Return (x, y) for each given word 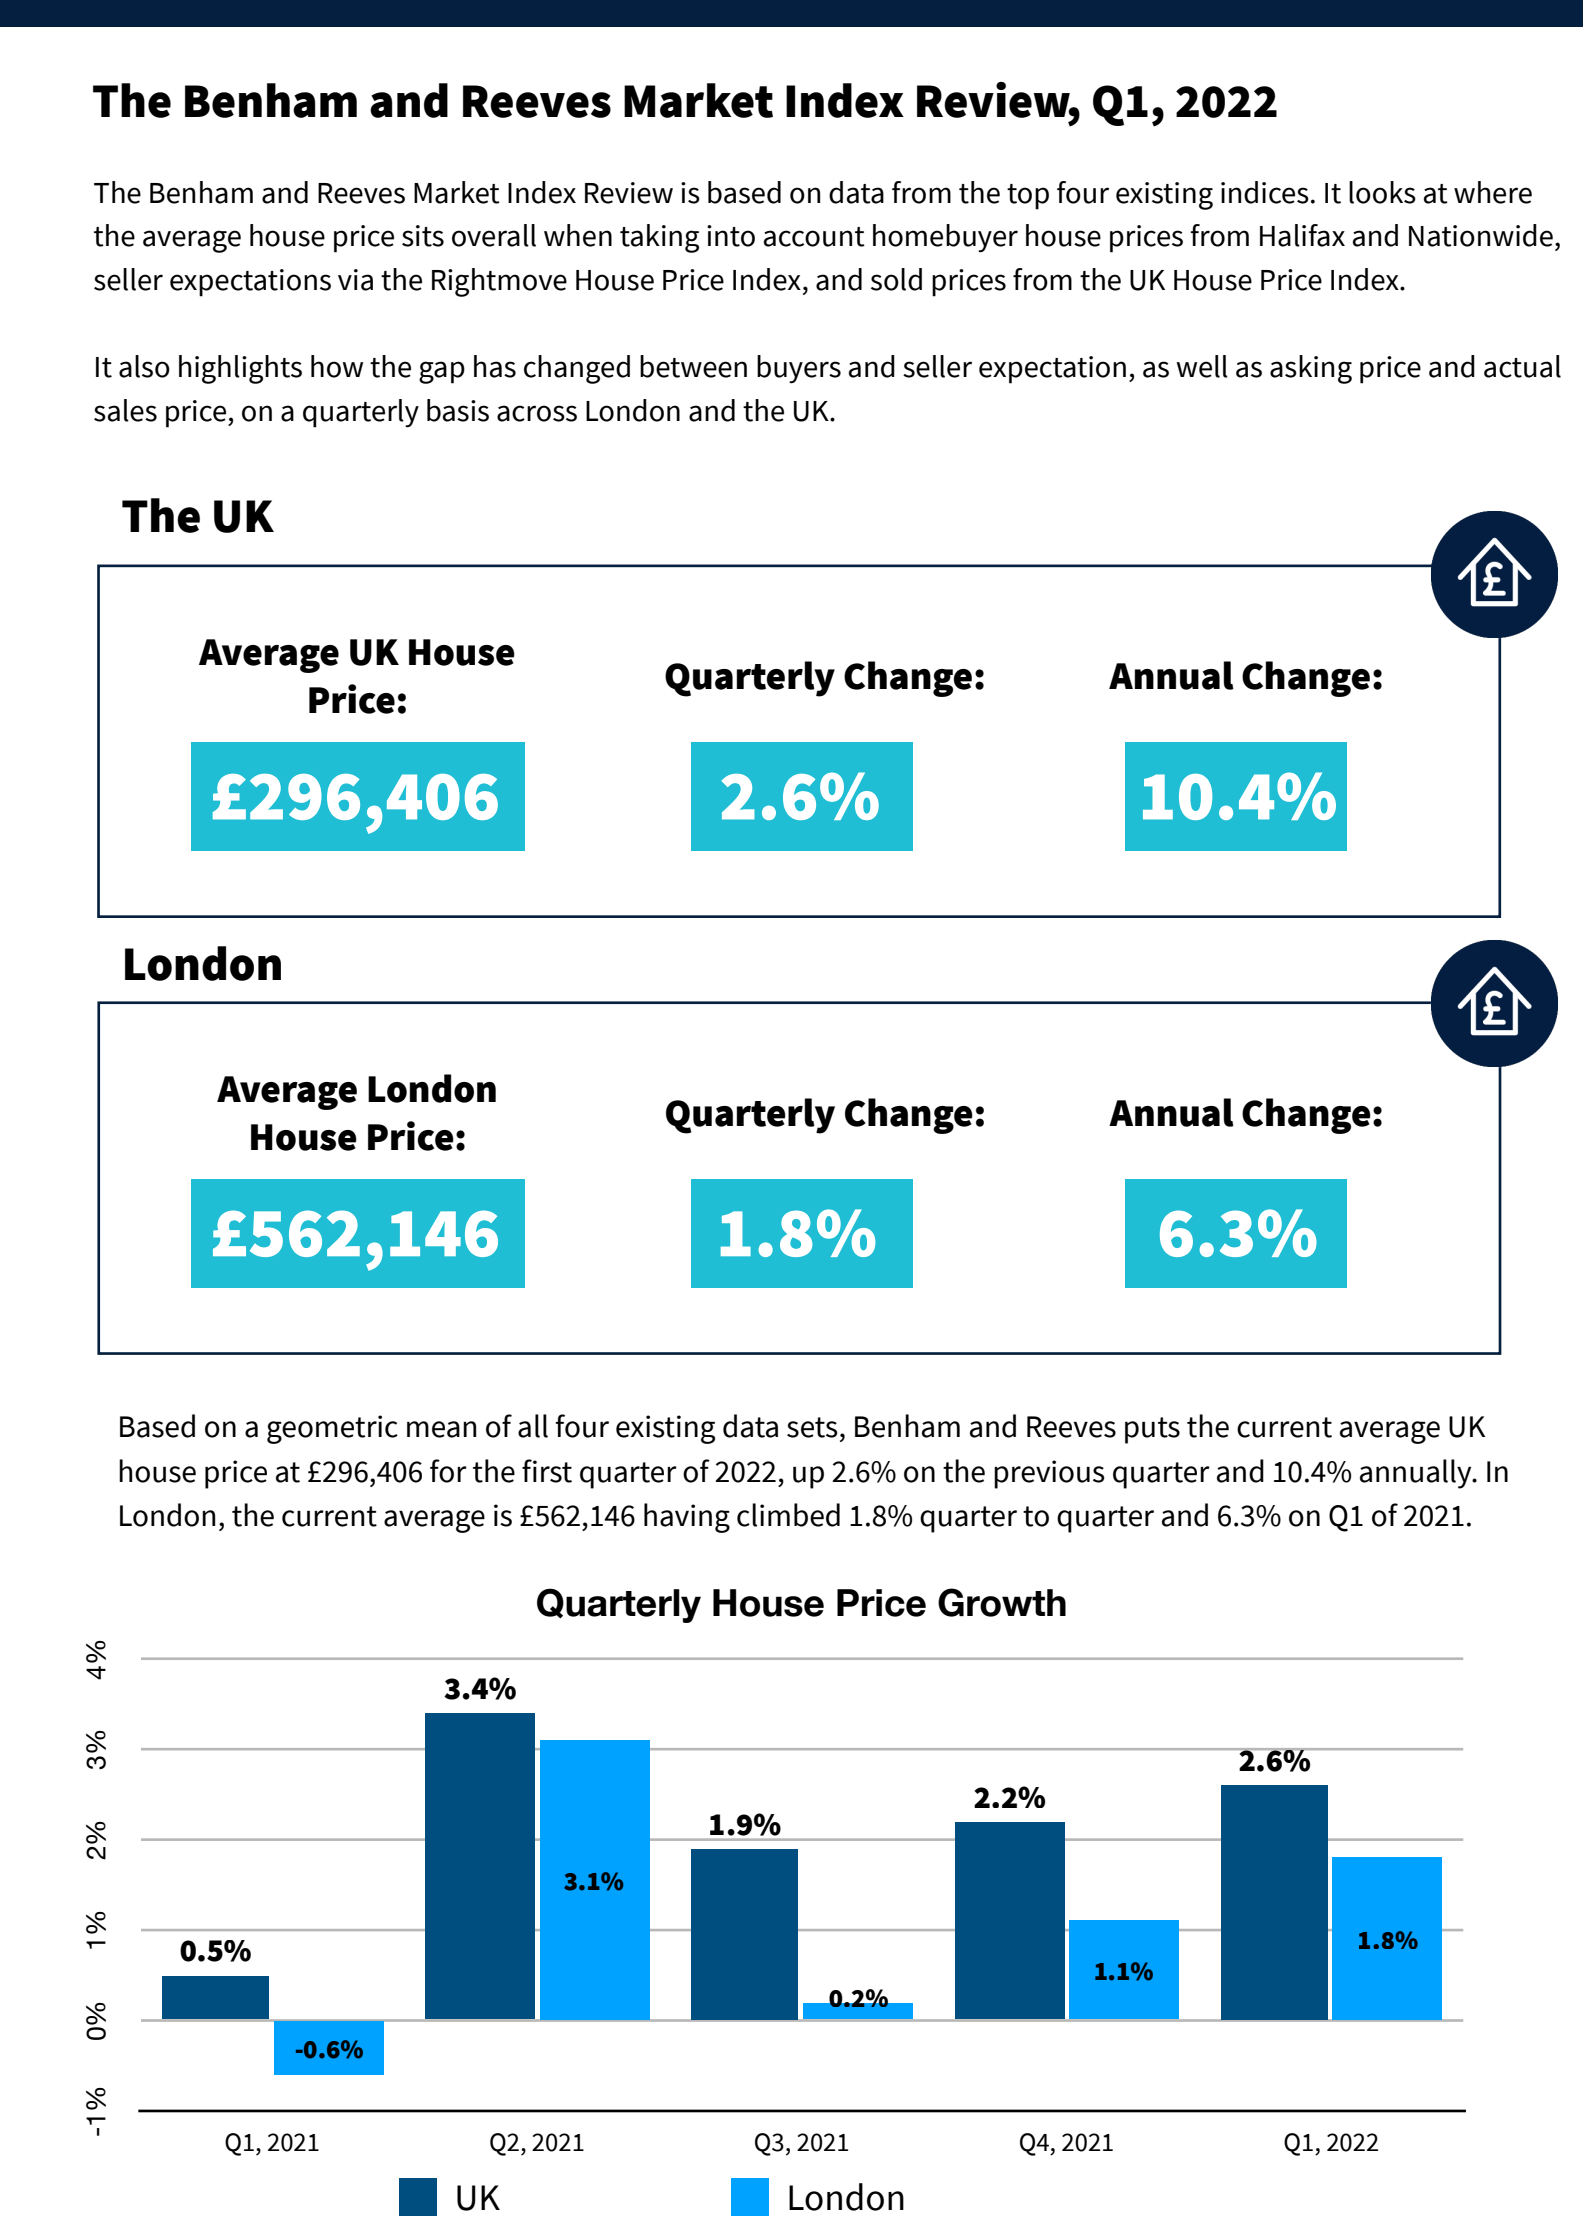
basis (458, 410)
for (448, 1471)
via (355, 280)
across (537, 413)
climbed (788, 1515)
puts (1152, 1430)
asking (1311, 369)
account (814, 237)
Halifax (1302, 235)
